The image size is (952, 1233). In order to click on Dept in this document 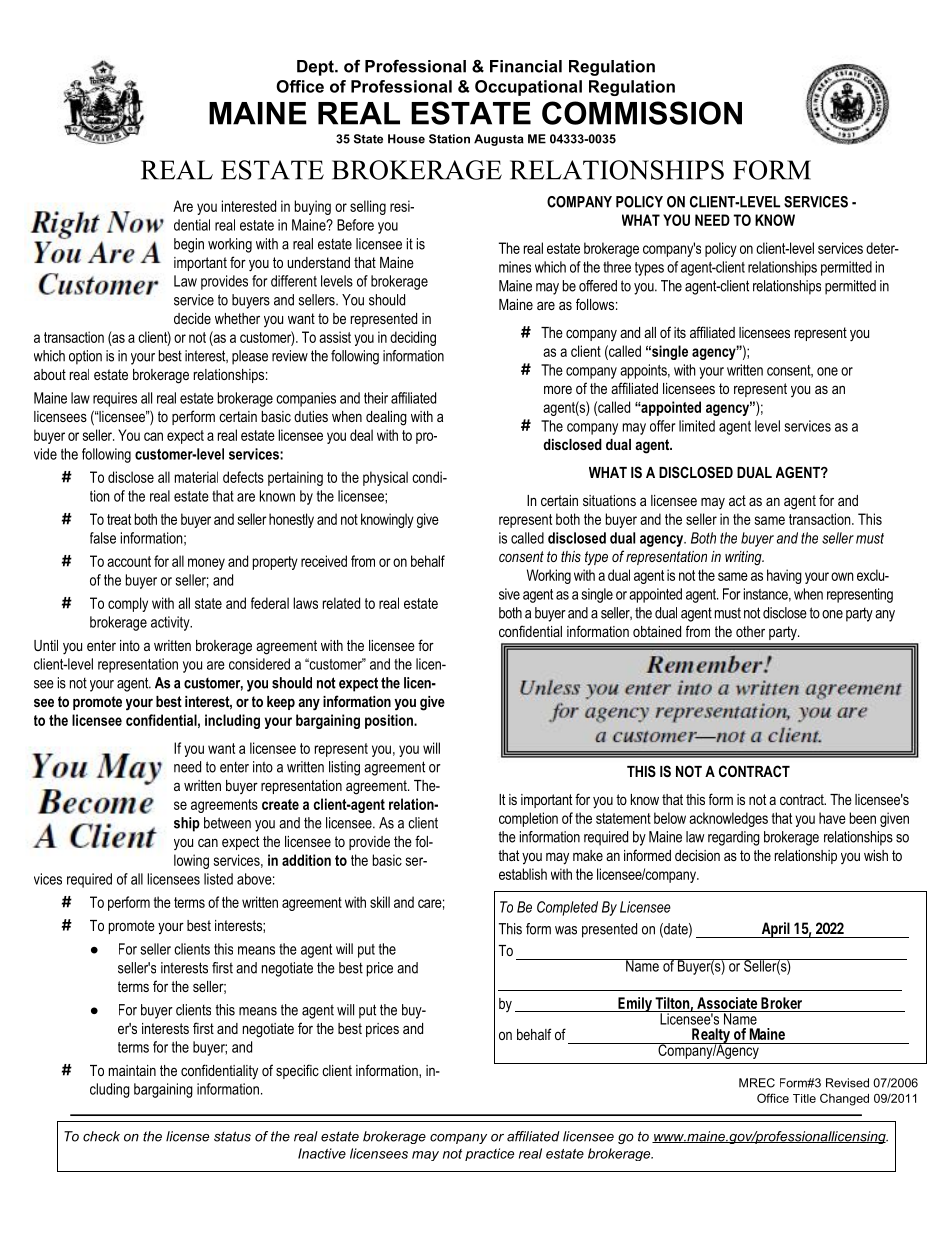, I will do `click(316, 68)`.
